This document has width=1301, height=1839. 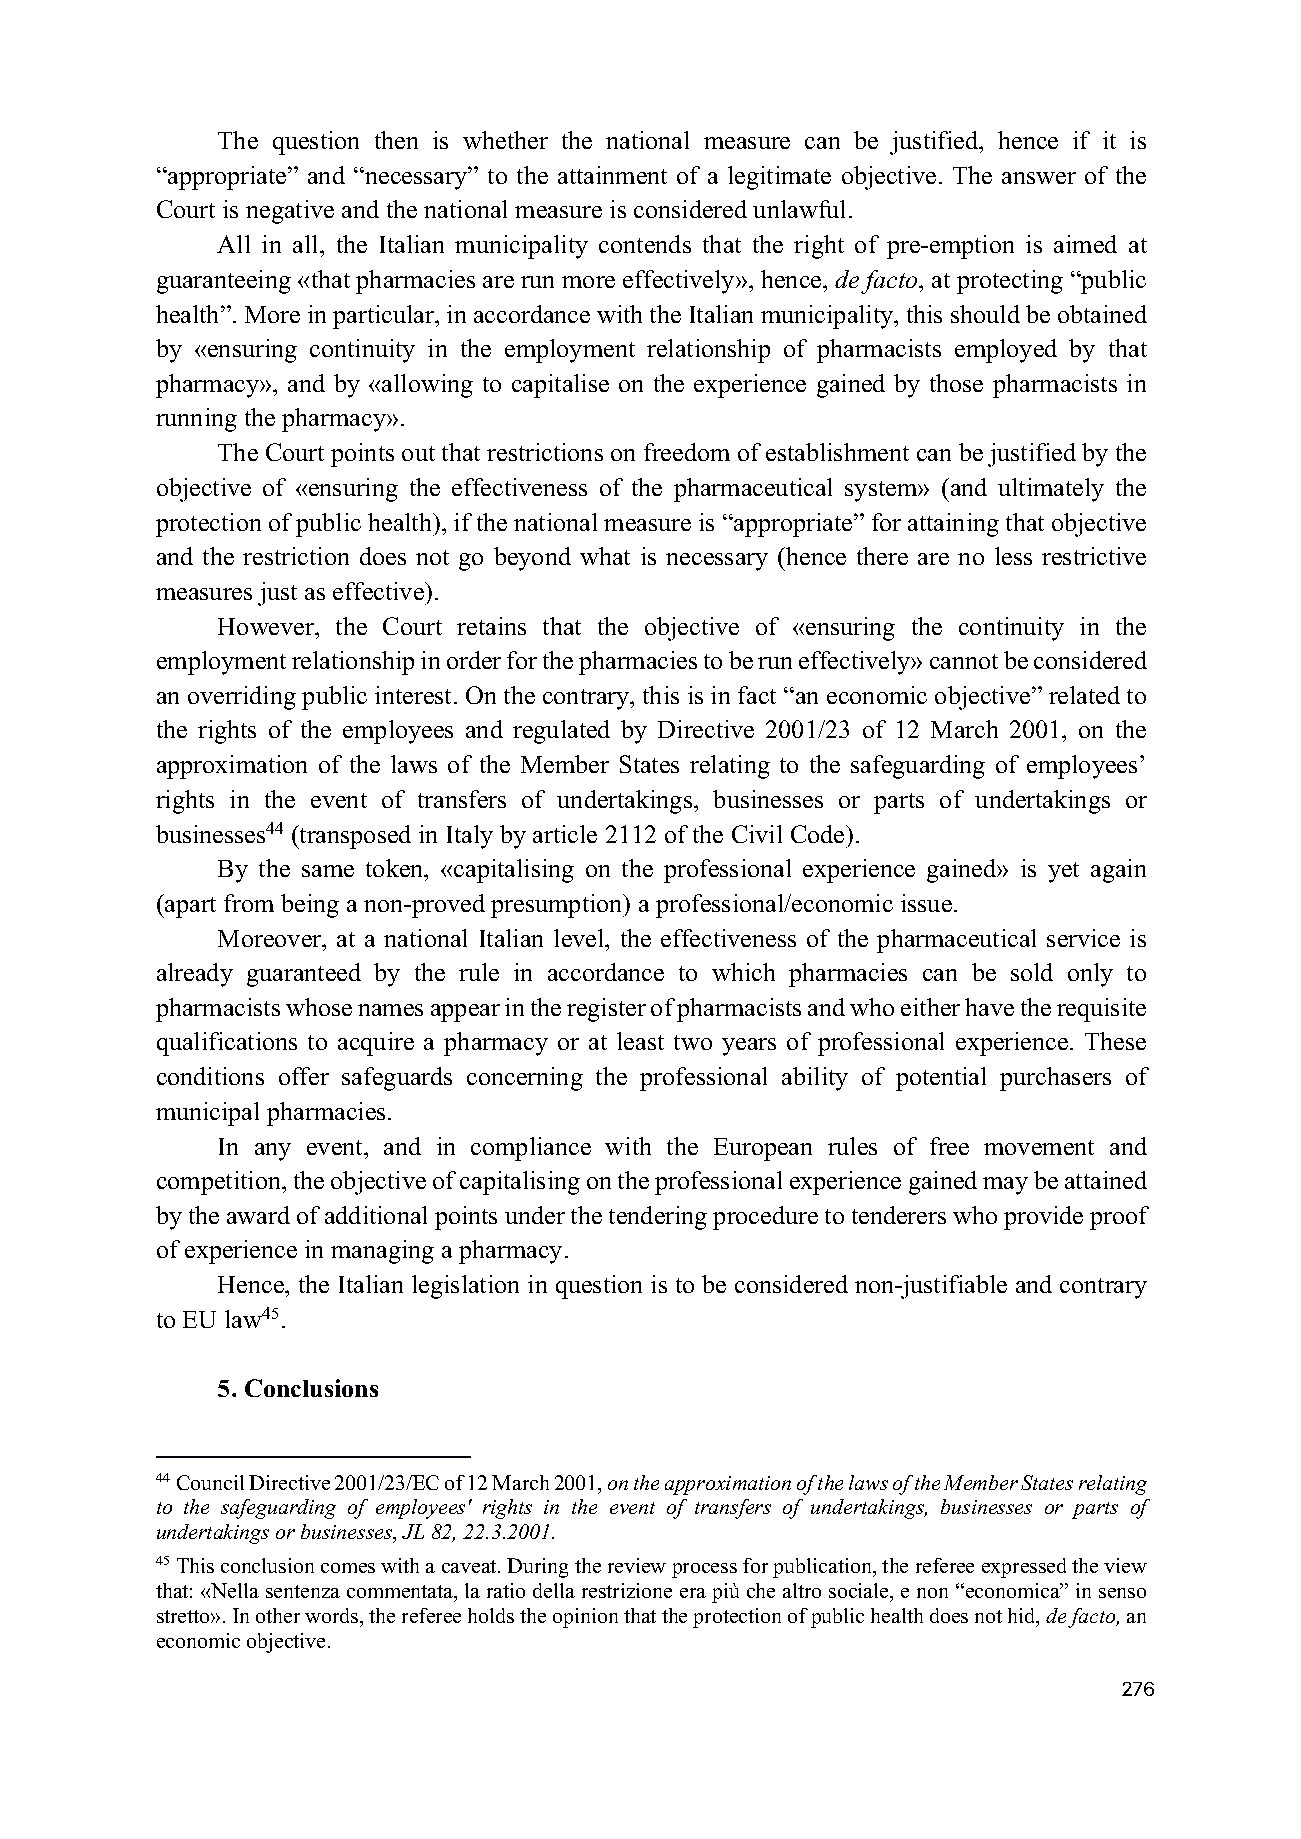 I want to click on era, so click(x=693, y=1593).
